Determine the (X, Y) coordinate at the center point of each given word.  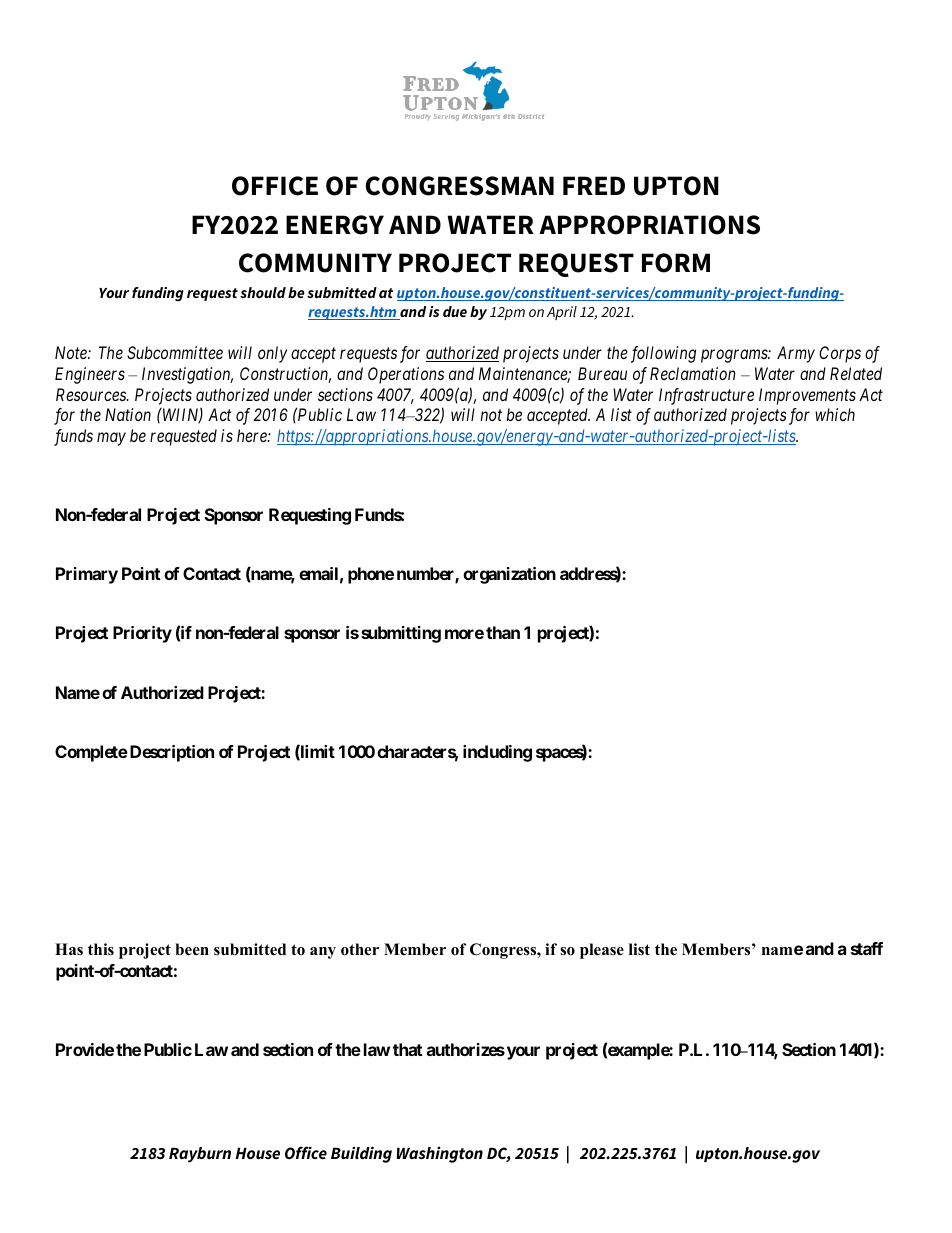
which (835, 414)
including (497, 753)
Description (170, 753)
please (602, 951)
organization (509, 575)
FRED (594, 185)
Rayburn (200, 1155)
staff (867, 948)
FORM (676, 263)
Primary (87, 575)
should (263, 292)
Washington (440, 1154)
